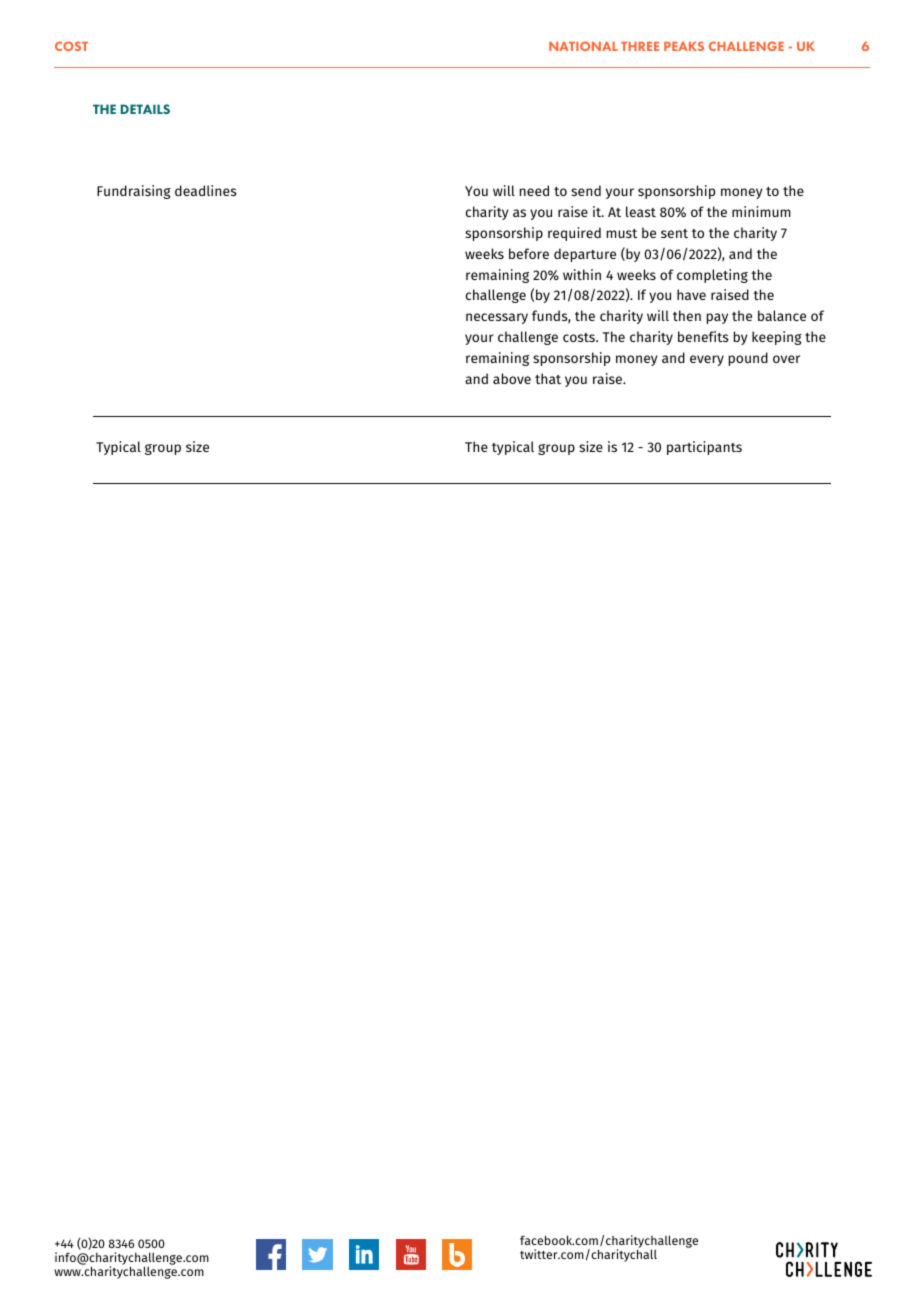 This screenshot has width=924, height=1308. Describe the element at coordinates (583, 46) in the screenshot. I see `NATIONAL` at that location.
